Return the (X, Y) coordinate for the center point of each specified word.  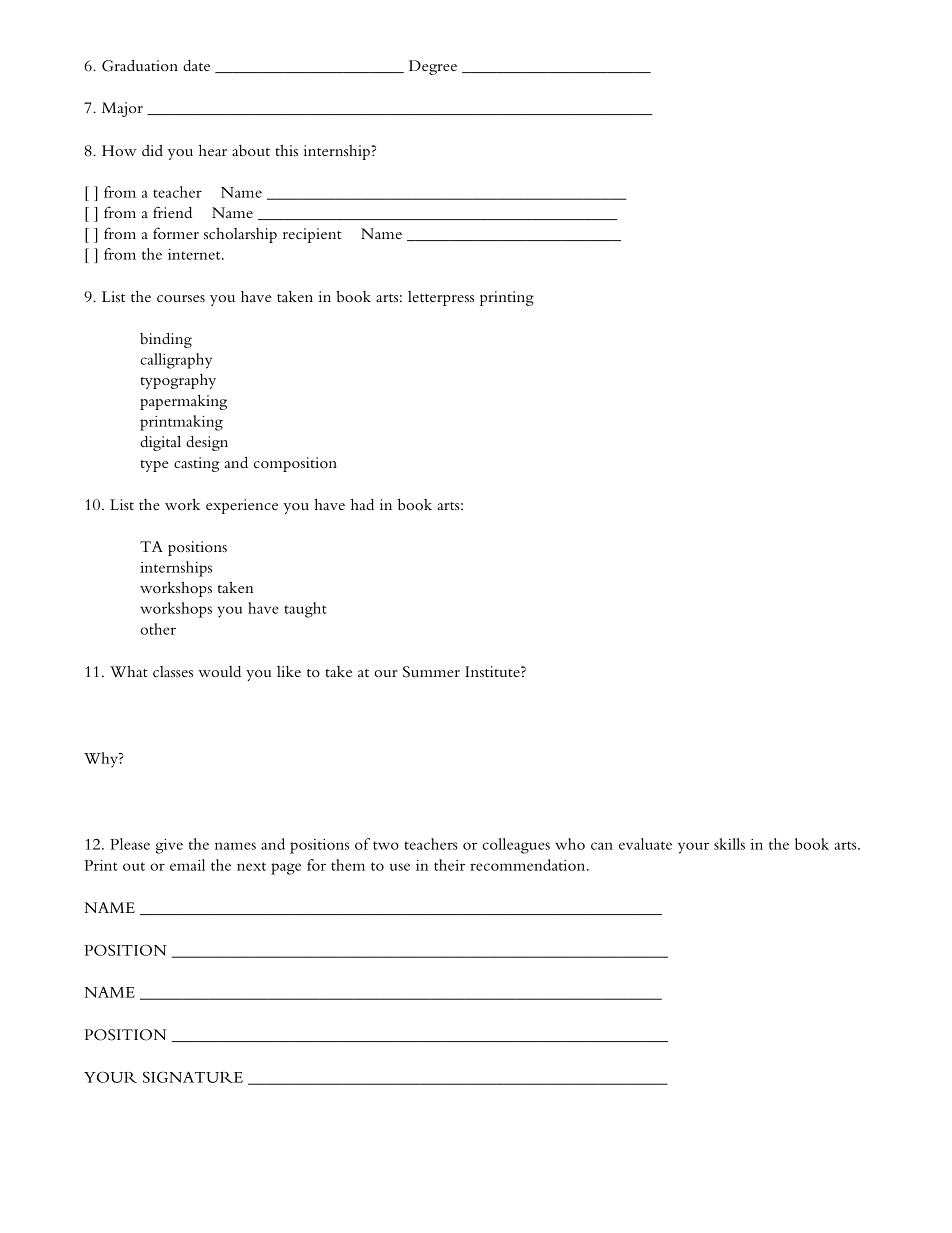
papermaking (183, 402)
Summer (431, 672)
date (196, 65)
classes (173, 671)
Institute (493, 671)
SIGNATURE (193, 1077)
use (400, 867)
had (362, 504)
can (602, 846)
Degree (433, 67)
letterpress (441, 298)
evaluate (645, 844)
